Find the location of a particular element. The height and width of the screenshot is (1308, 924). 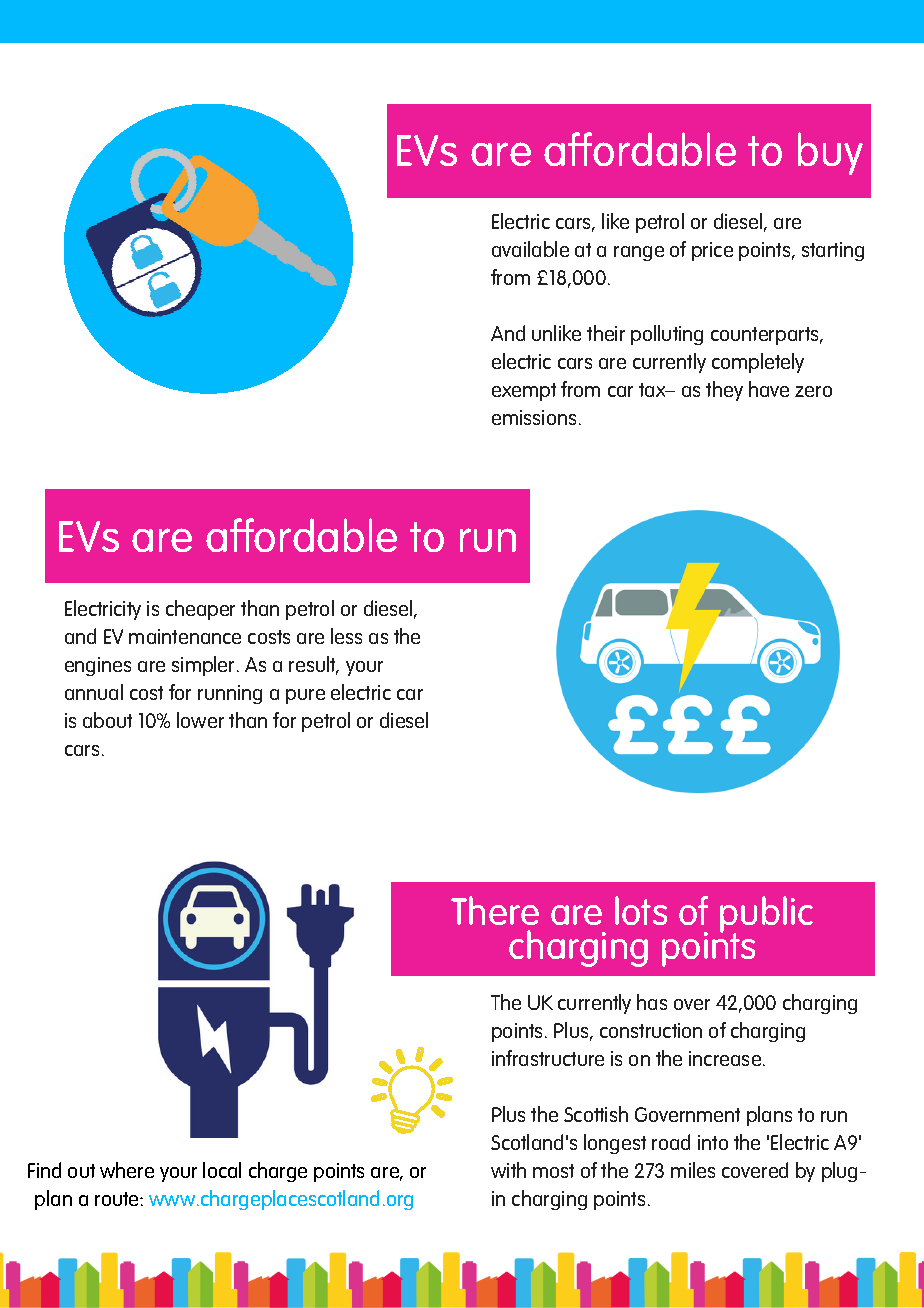

range is located at coordinates (639, 253).
